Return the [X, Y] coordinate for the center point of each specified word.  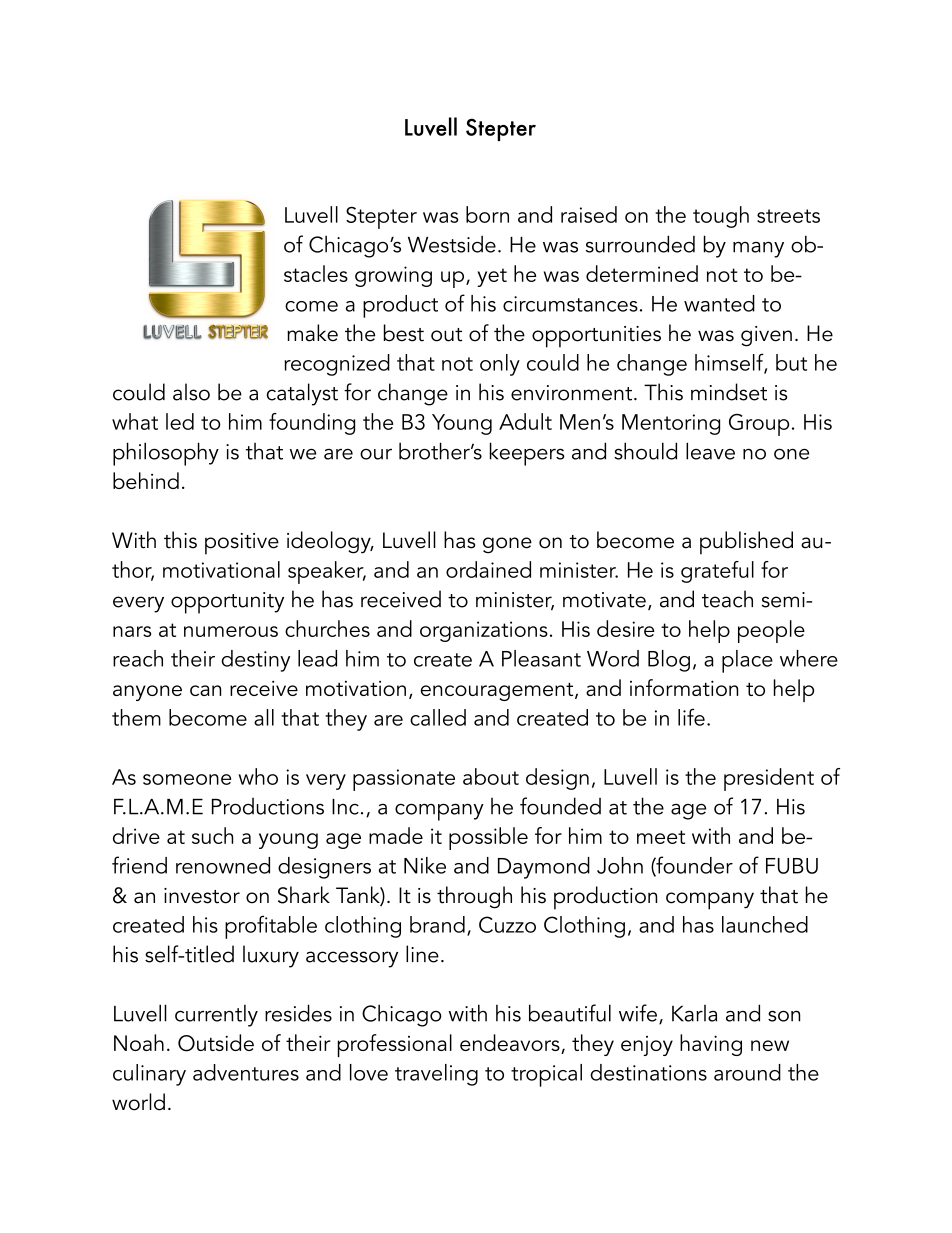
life [691, 717]
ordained [488, 569]
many [758, 249]
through [474, 897]
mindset [729, 392]
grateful [717, 572]
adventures [246, 1072]
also [191, 392]
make [312, 333]
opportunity [227, 603]
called [438, 717]
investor [202, 896]
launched [765, 924]
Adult [525, 421]
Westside [452, 244]
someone [187, 779]
